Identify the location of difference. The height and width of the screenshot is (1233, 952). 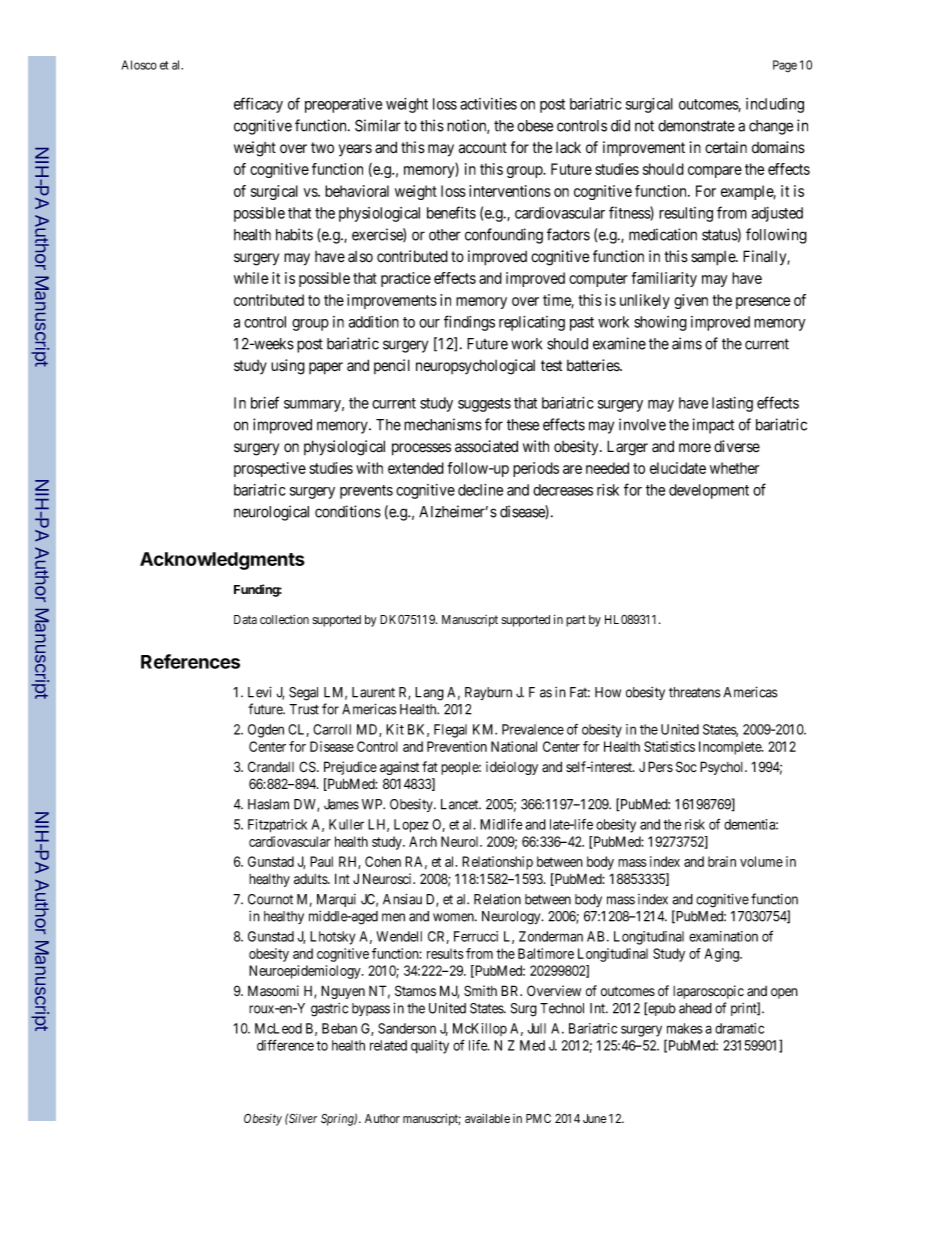
(285, 1045).
